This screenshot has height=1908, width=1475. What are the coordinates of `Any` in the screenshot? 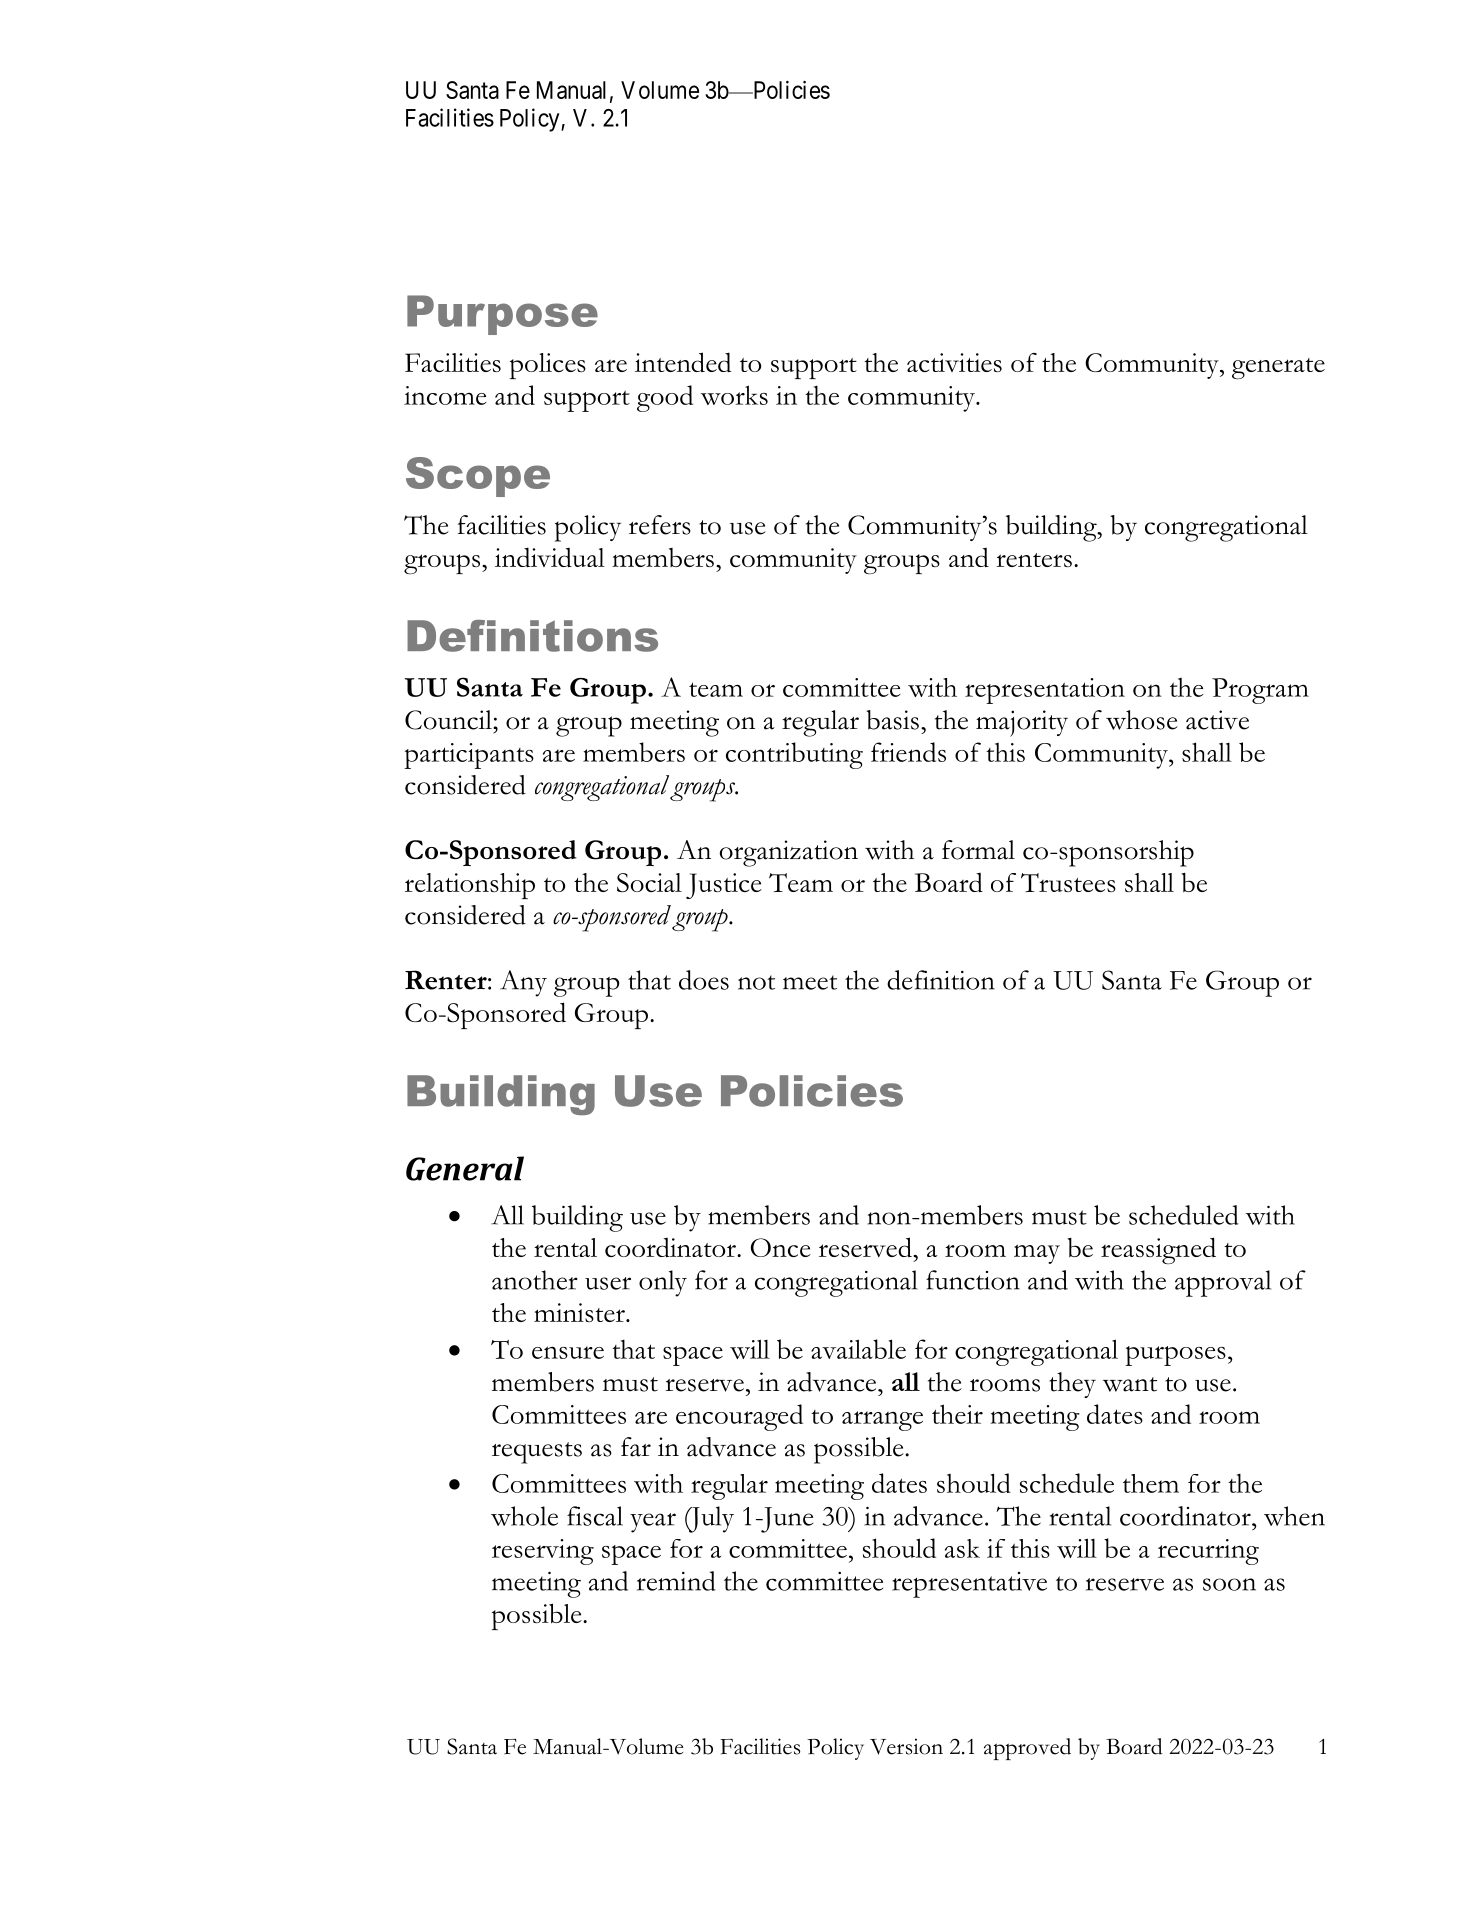 It's located at (523, 983).
